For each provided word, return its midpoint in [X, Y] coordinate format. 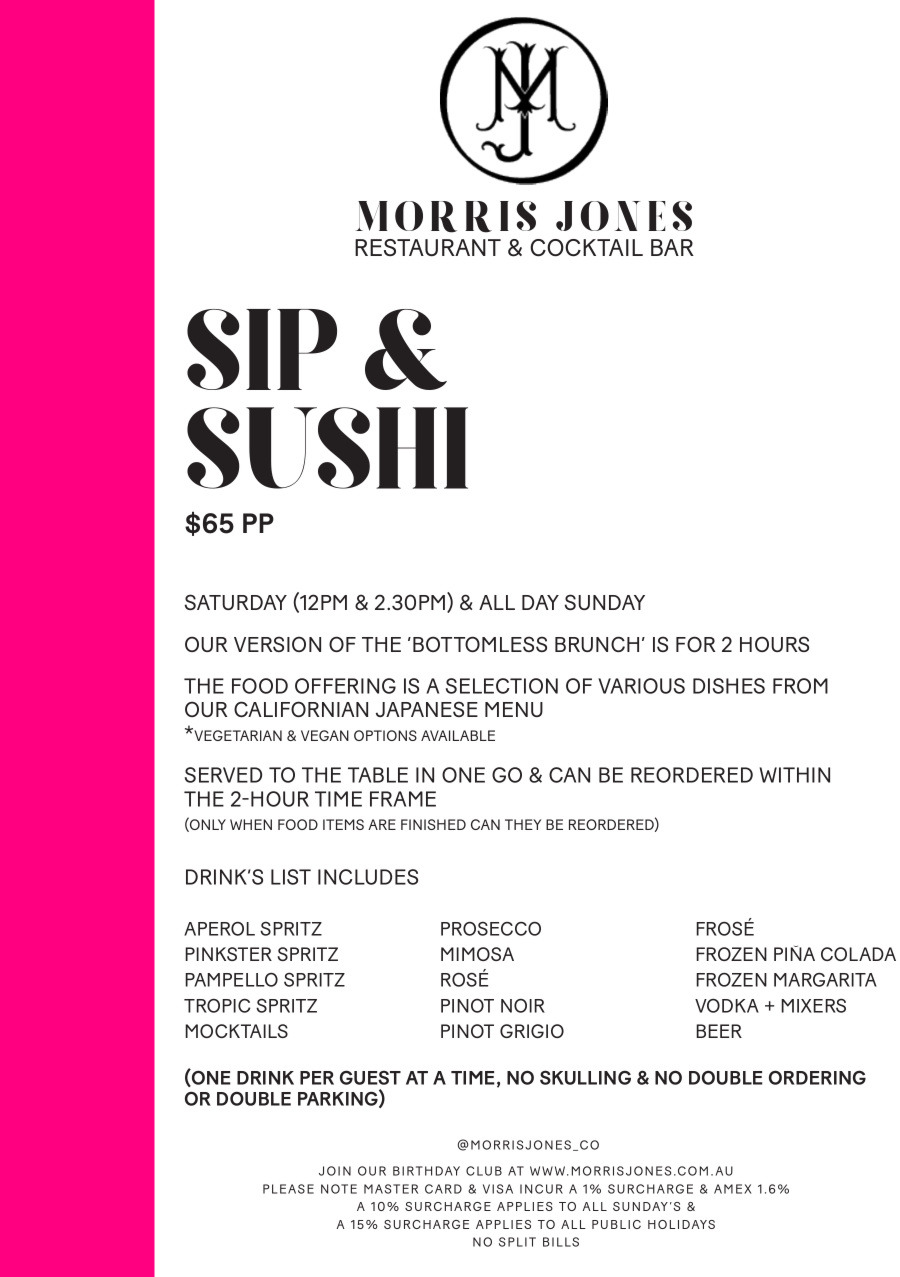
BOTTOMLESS [480, 644]
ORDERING [817, 1077]
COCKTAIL [586, 248]
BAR [672, 247]
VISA [498, 1189]
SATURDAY [236, 602]
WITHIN [795, 775]
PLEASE [288, 1189]
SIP [262, 349]
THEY [523, 824]
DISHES [729, 686]
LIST [291, 877]
